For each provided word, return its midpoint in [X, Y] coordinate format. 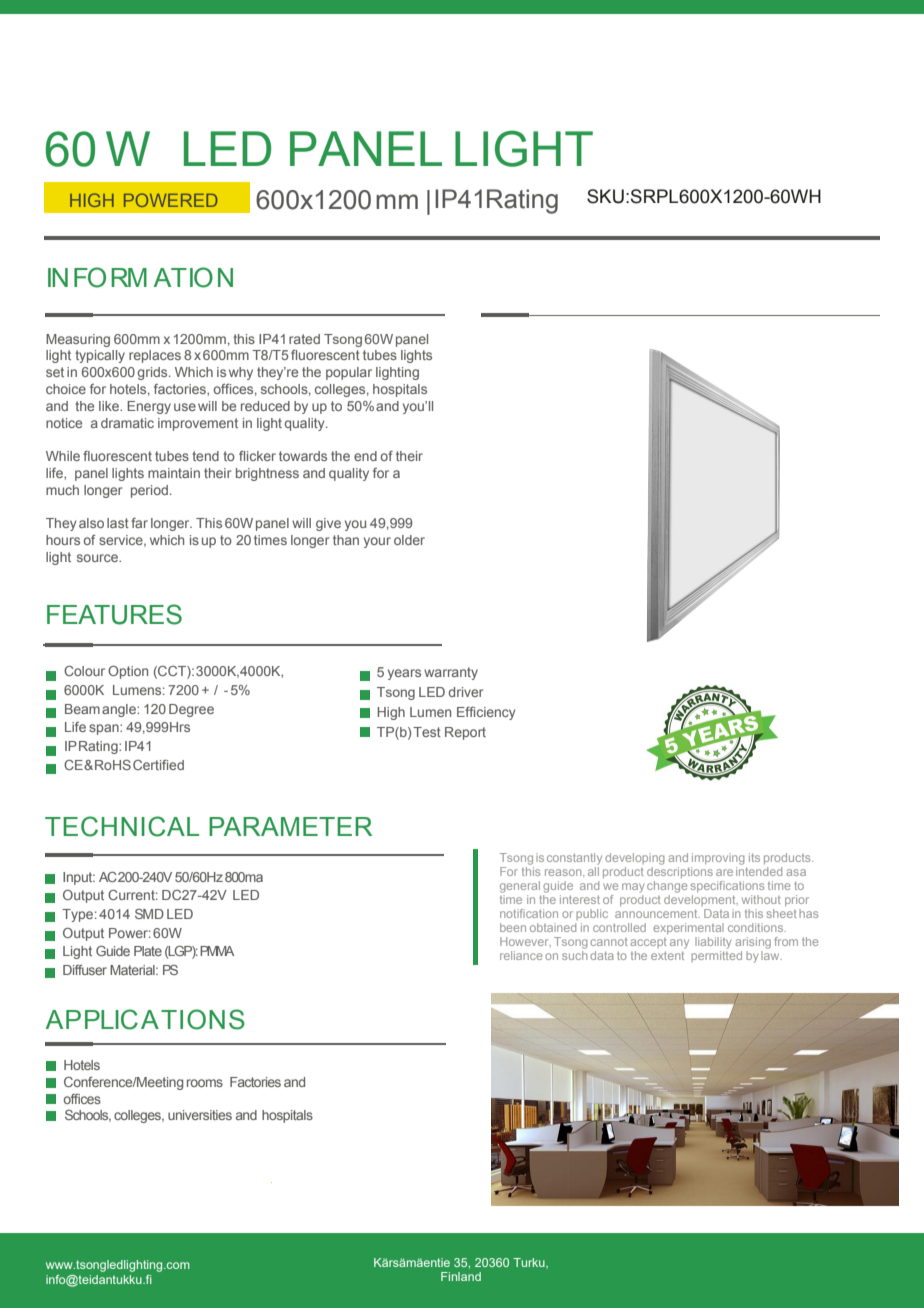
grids [154, 373]
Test [427, 732]
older [409, 540]
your [377, 542]
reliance [521, 955]
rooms [205, 1083]
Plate [148, 951]
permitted [716, 955]
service [122, 541]
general [520, 887]
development [701, 899]
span [105, 729]
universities [200, 1115]
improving [718, 859]
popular [349, 373]
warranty [451, 673]
